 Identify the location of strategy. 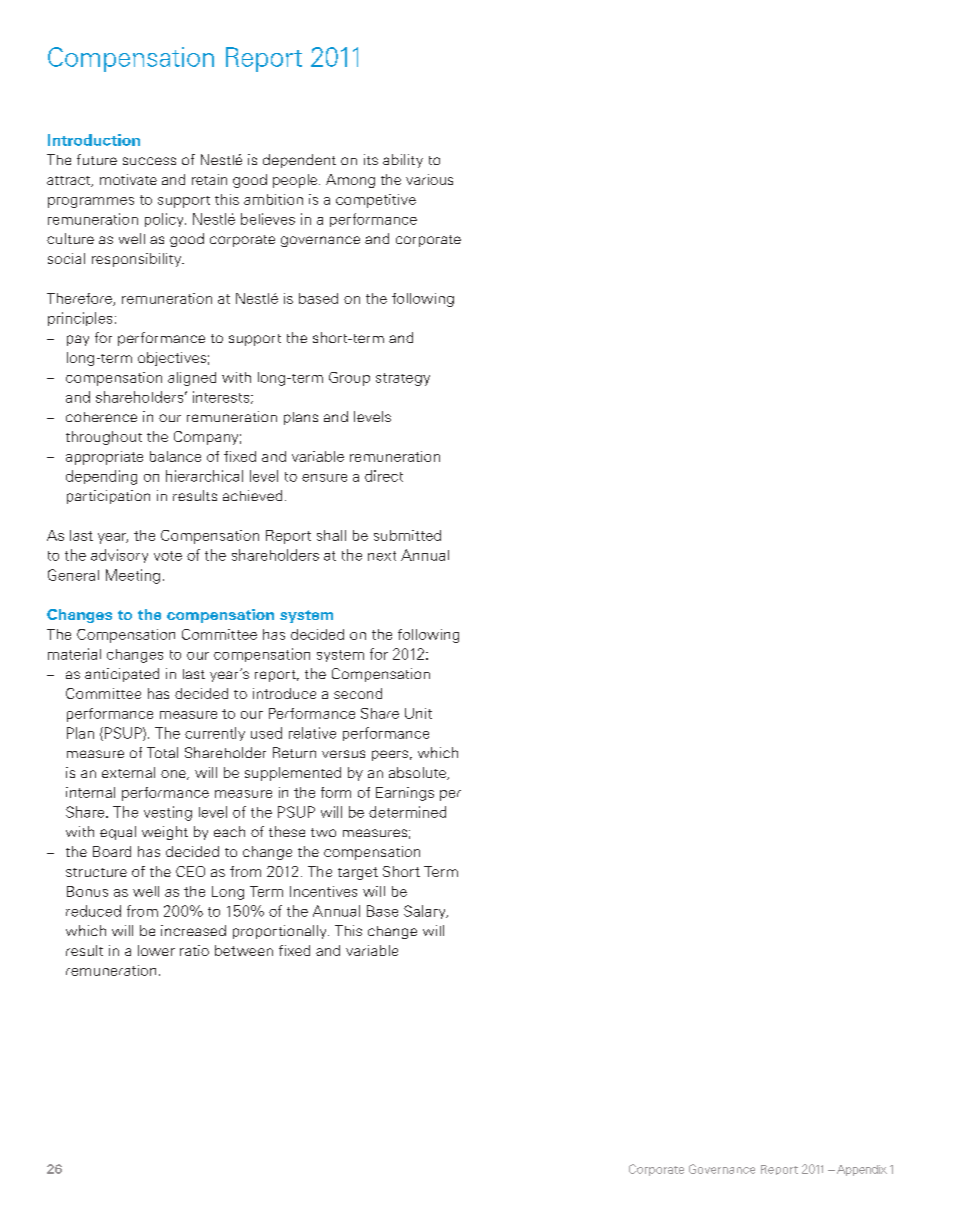
(403, 379).
